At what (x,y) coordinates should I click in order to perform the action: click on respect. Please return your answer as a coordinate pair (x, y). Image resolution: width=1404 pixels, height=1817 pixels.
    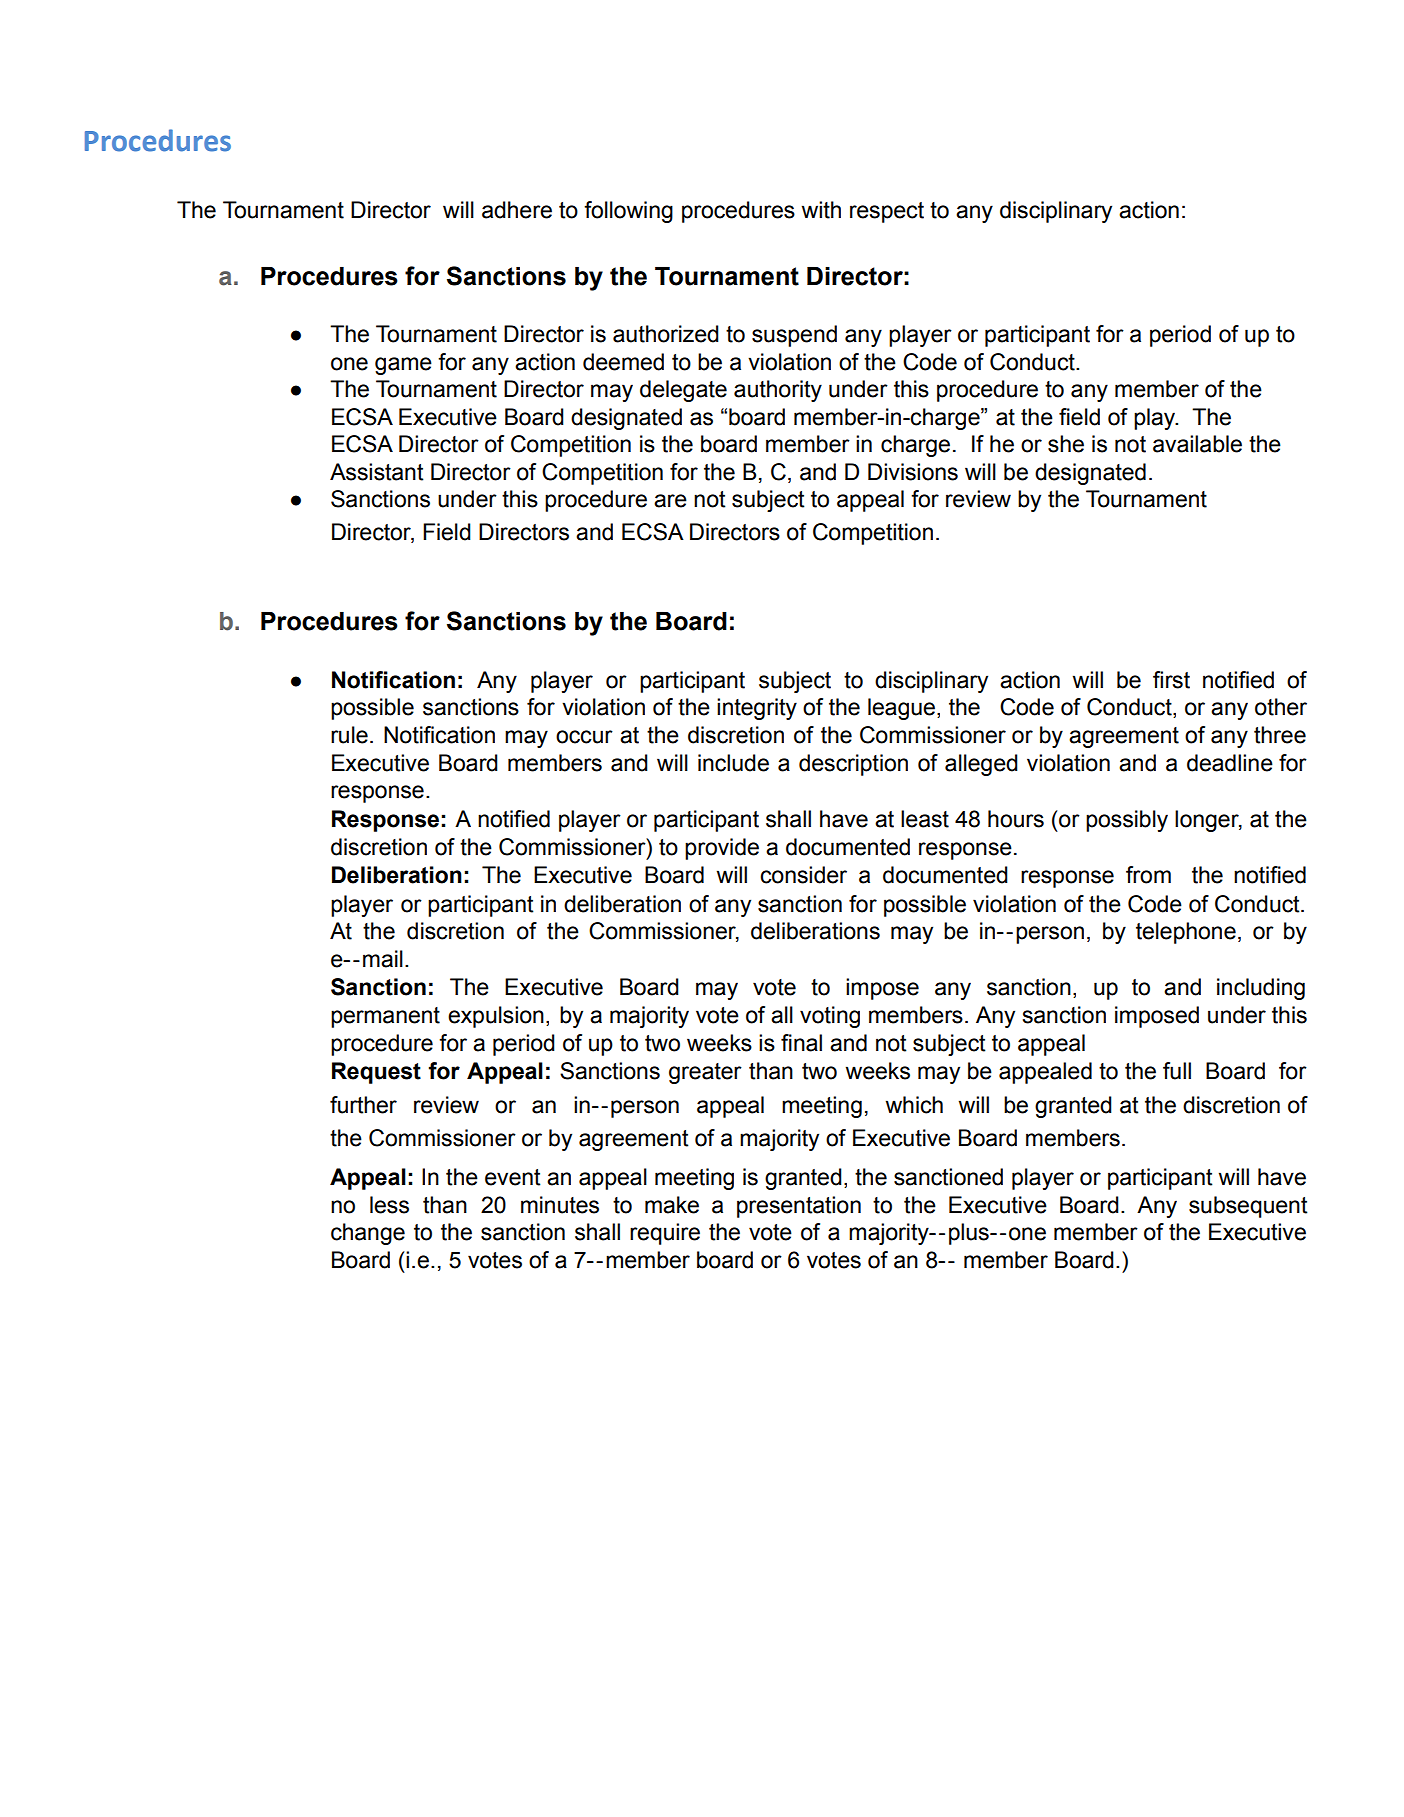
    Looking at the image, I should click on (887, 212).
